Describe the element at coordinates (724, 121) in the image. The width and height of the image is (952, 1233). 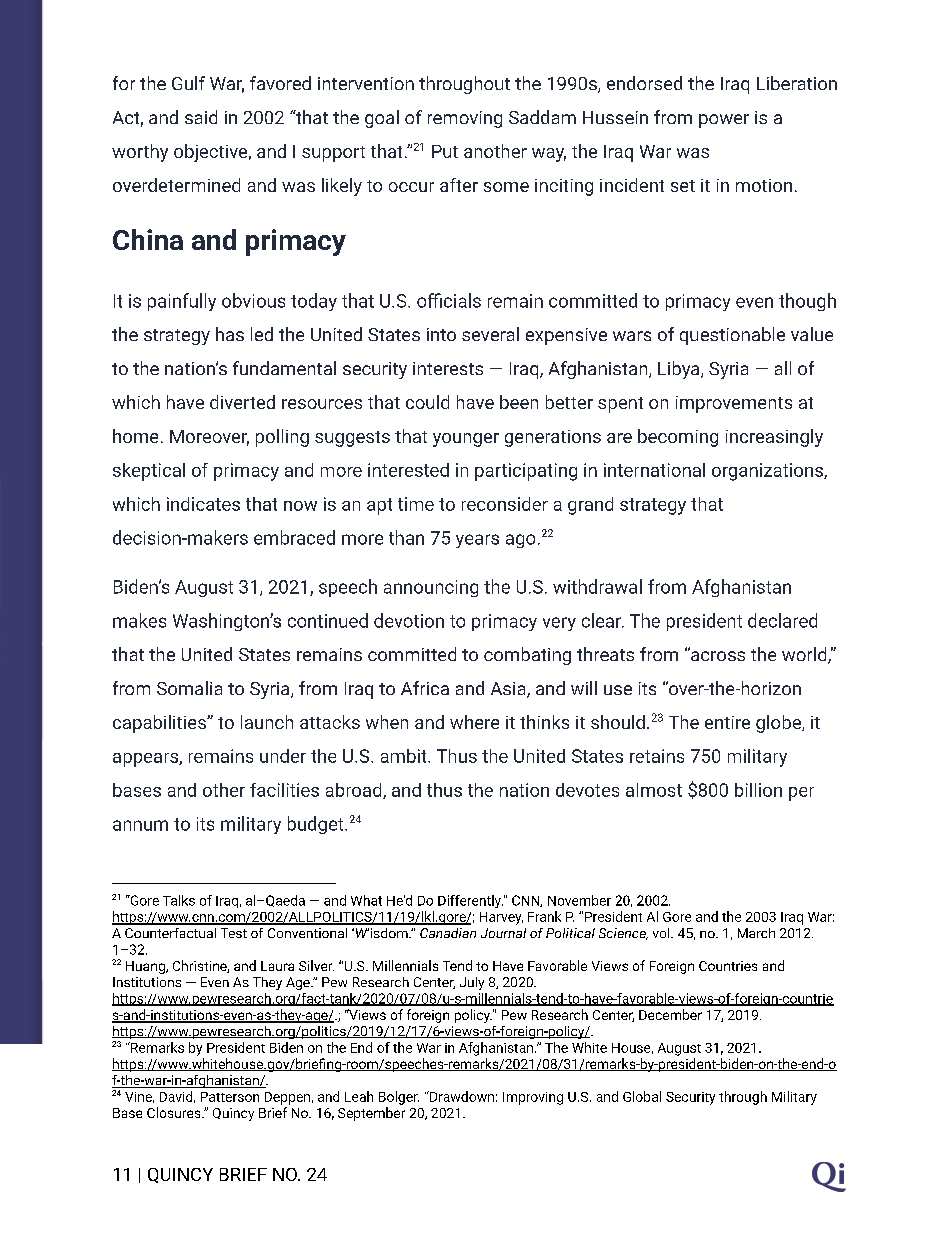
I see `power` at that location.
